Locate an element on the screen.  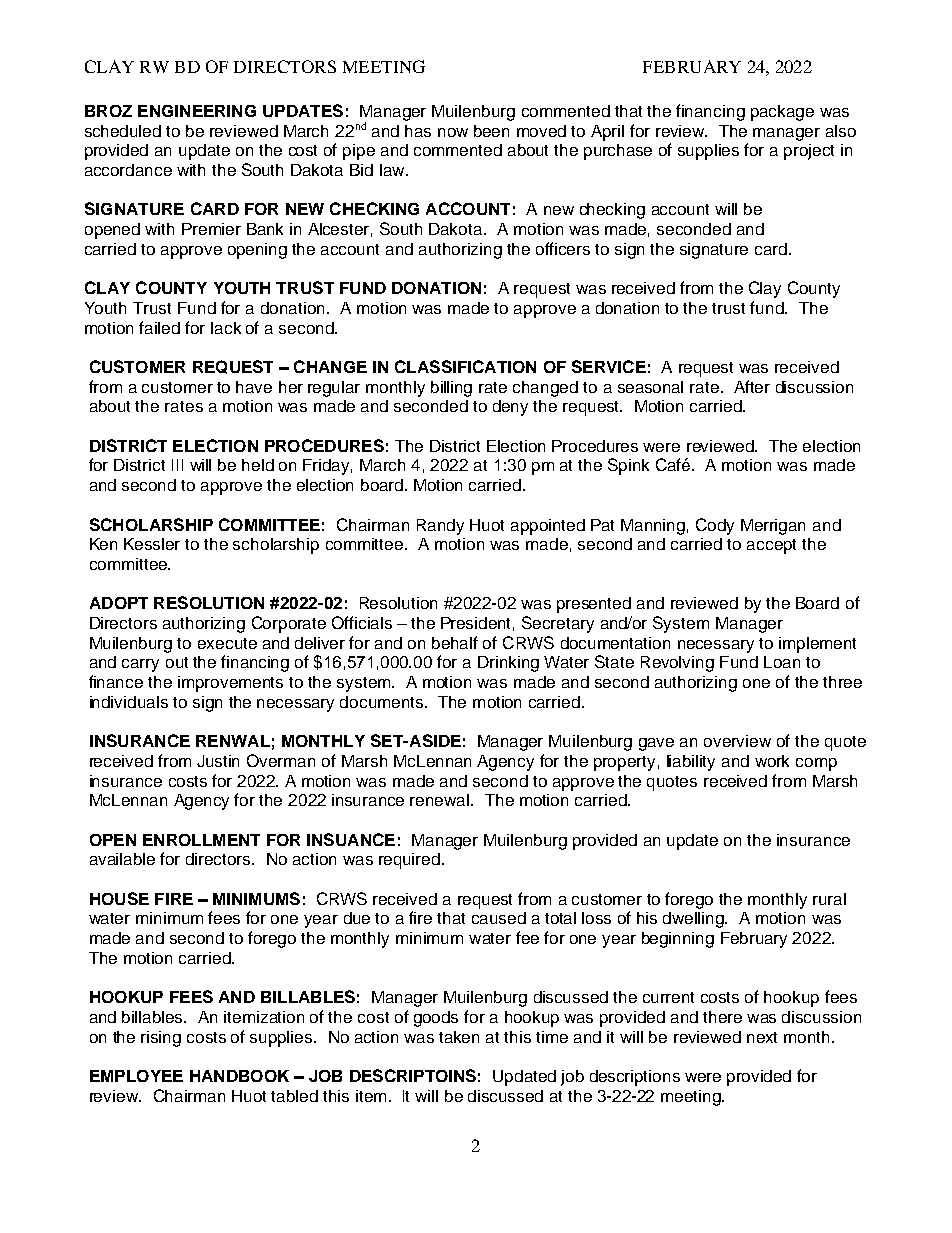
package is located at coordinates (782, 113).
